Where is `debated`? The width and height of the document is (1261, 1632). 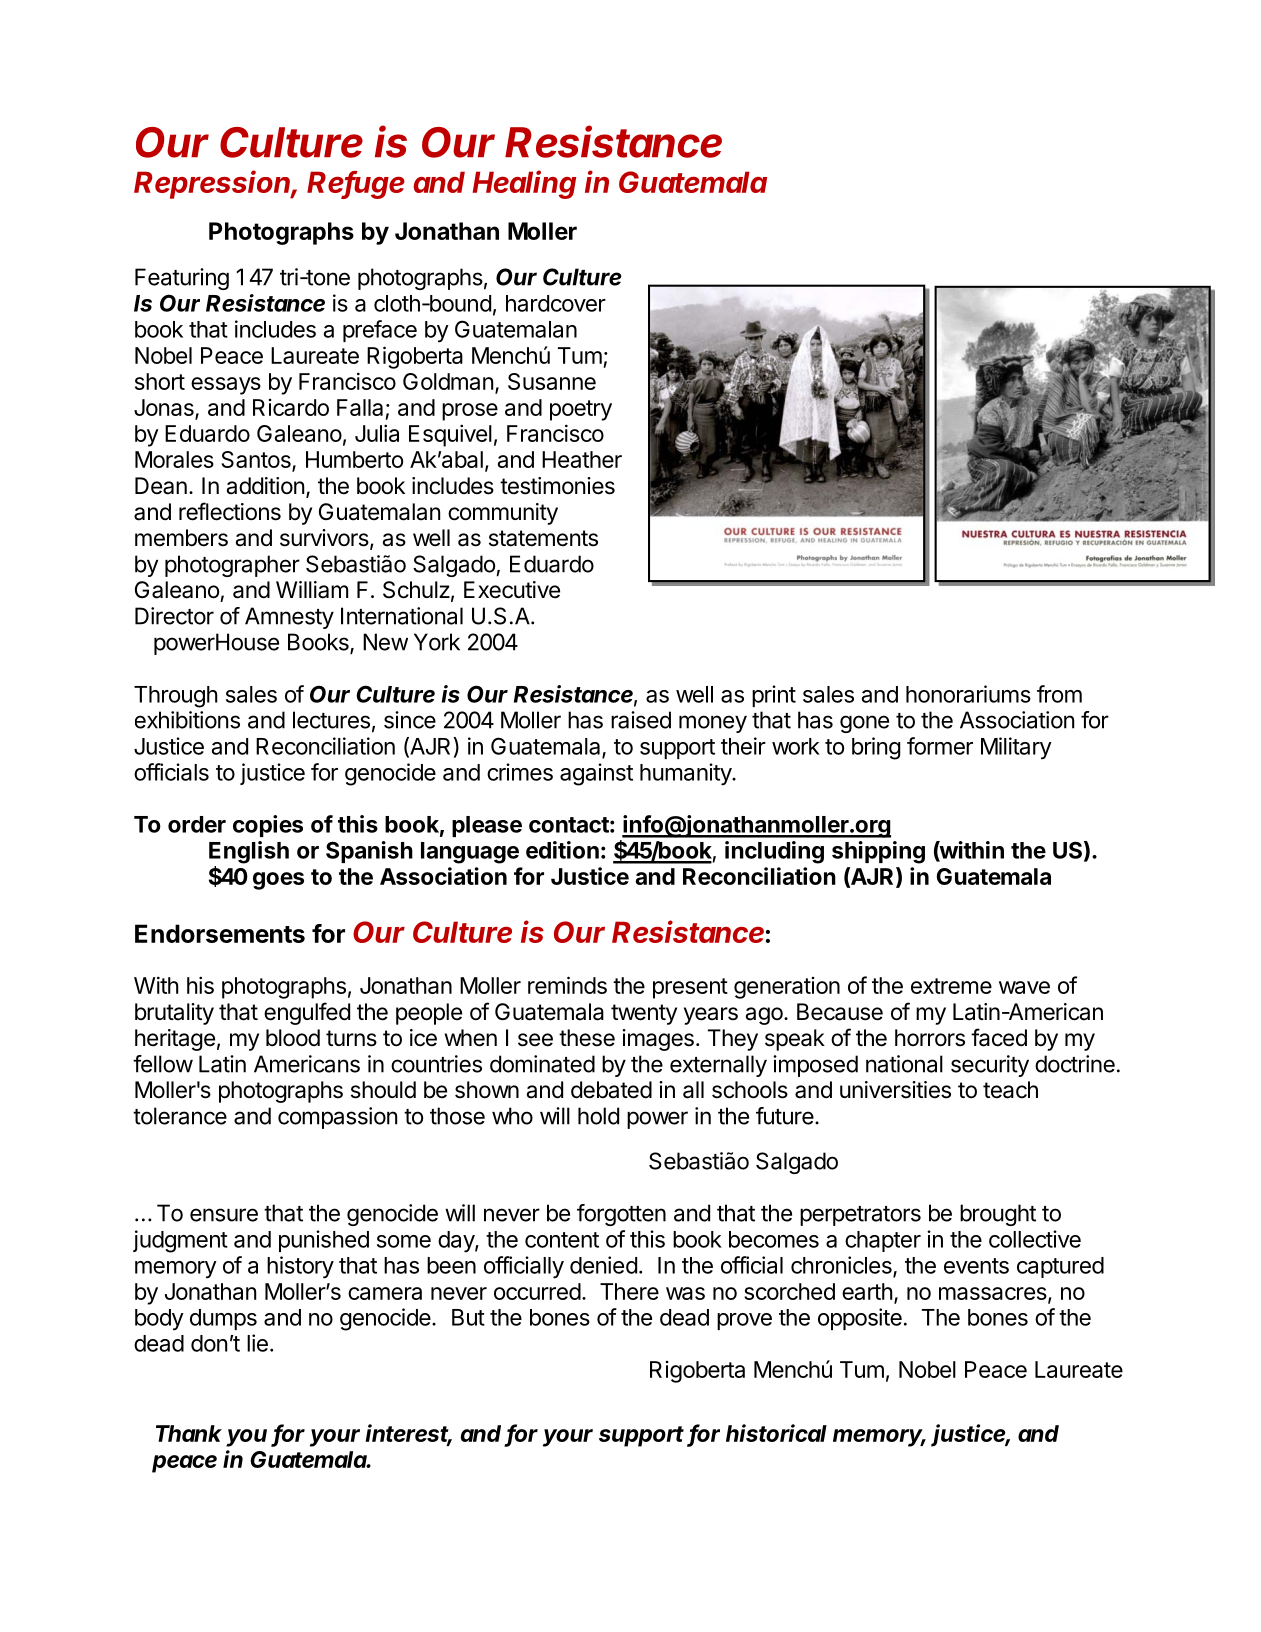
debated is located at coordinates (611, 1090).
